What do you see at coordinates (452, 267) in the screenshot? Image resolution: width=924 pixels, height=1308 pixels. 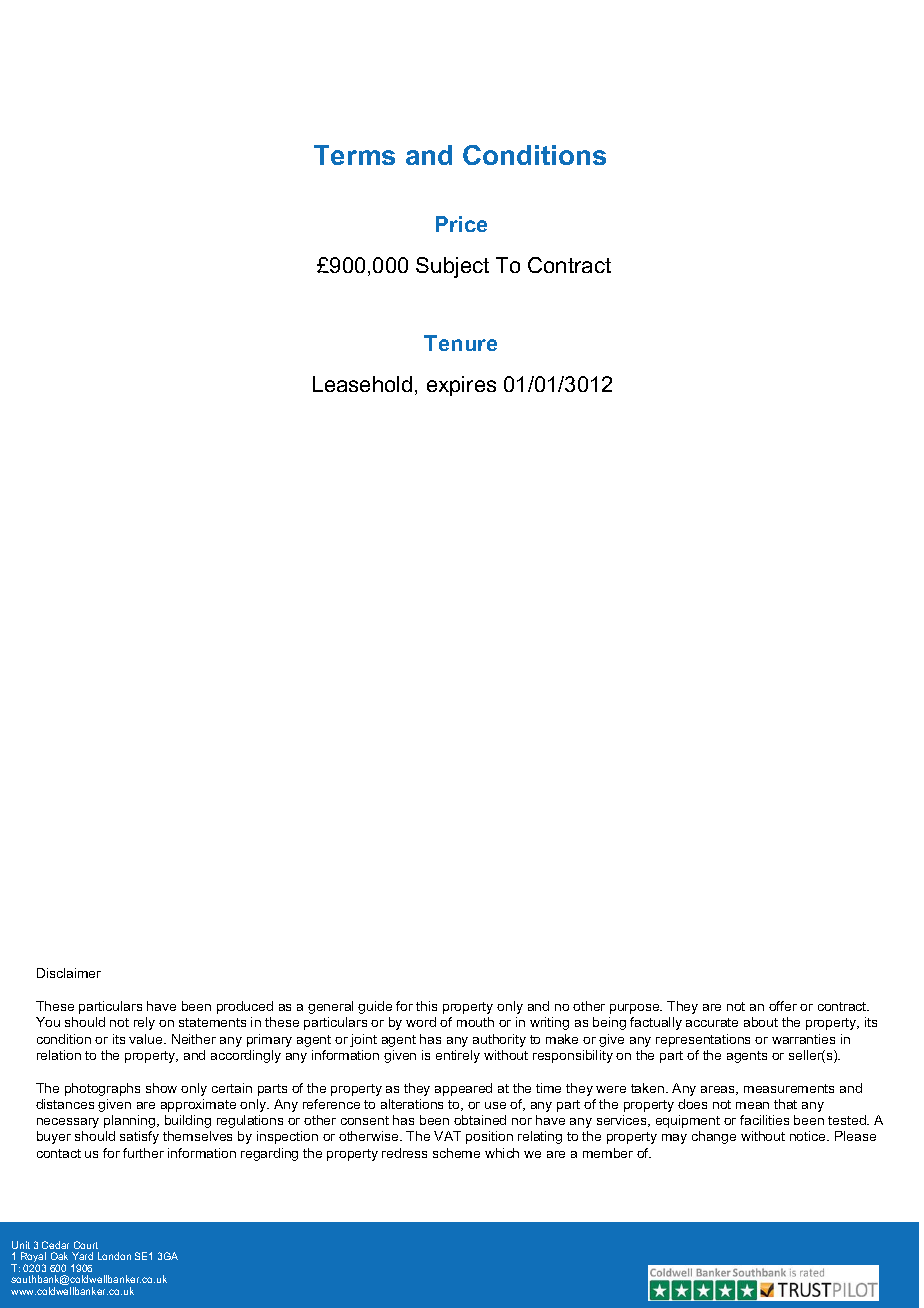 I see `Subject` at bounding box center [452, 267].
